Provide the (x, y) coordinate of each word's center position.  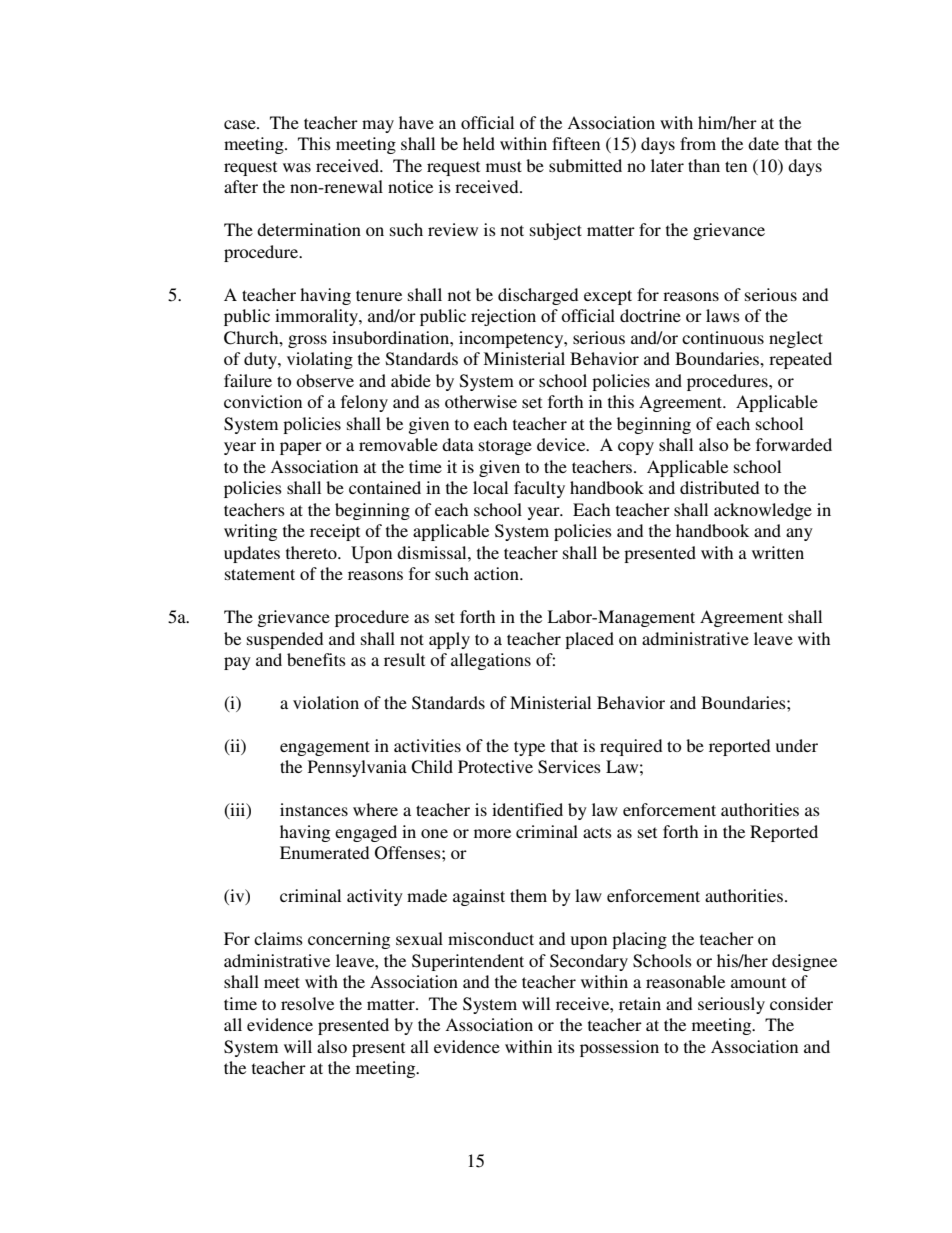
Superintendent (468, 962)
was (297, 167)
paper (301, 448)
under (797, 745)
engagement (325, 748)
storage (505, 447)
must (504, 166)
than (704, 165)
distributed (719, 487)
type (529, 748)
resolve (307, 1003)
